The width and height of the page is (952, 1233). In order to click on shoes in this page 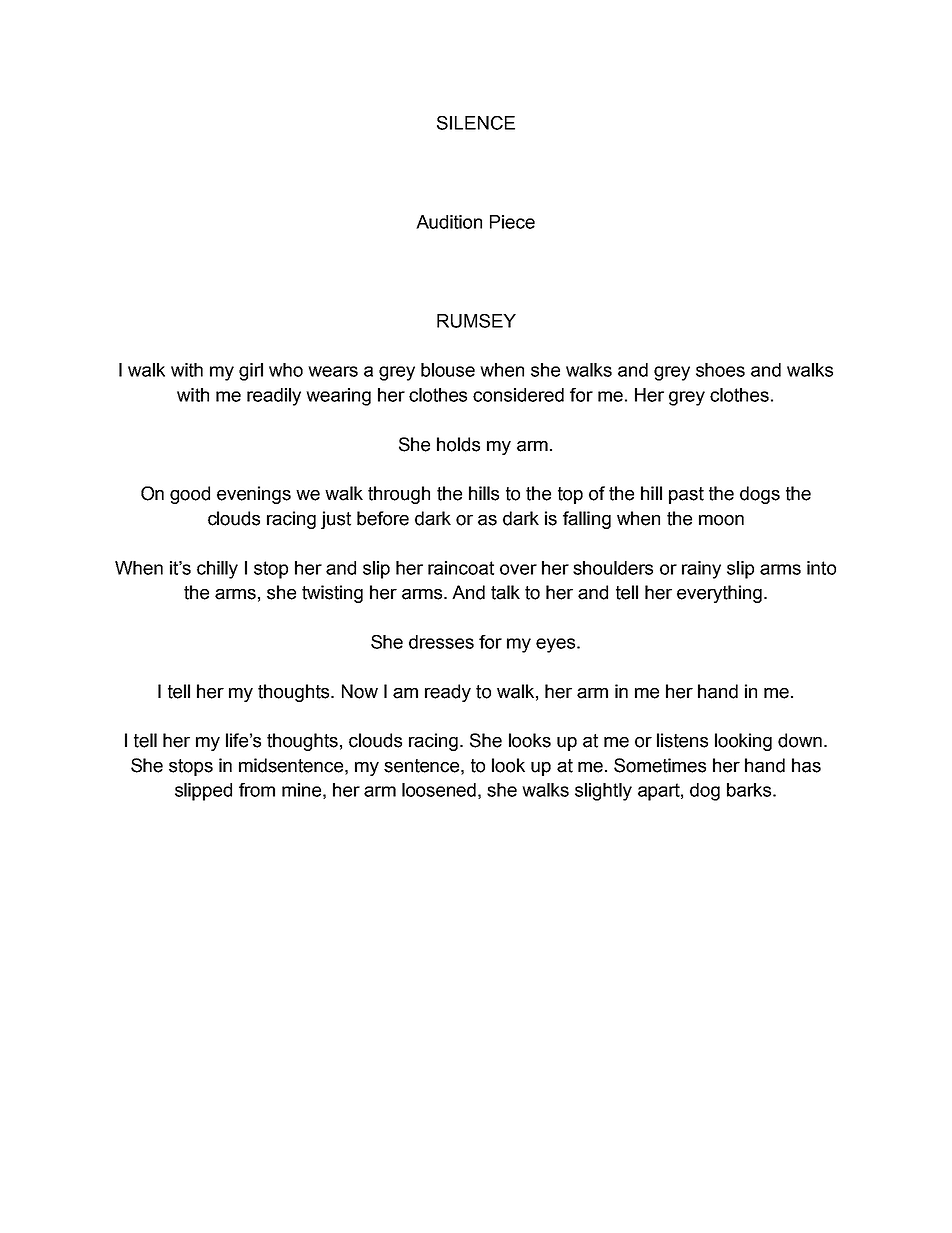, I will do `click(720, 370)`.
